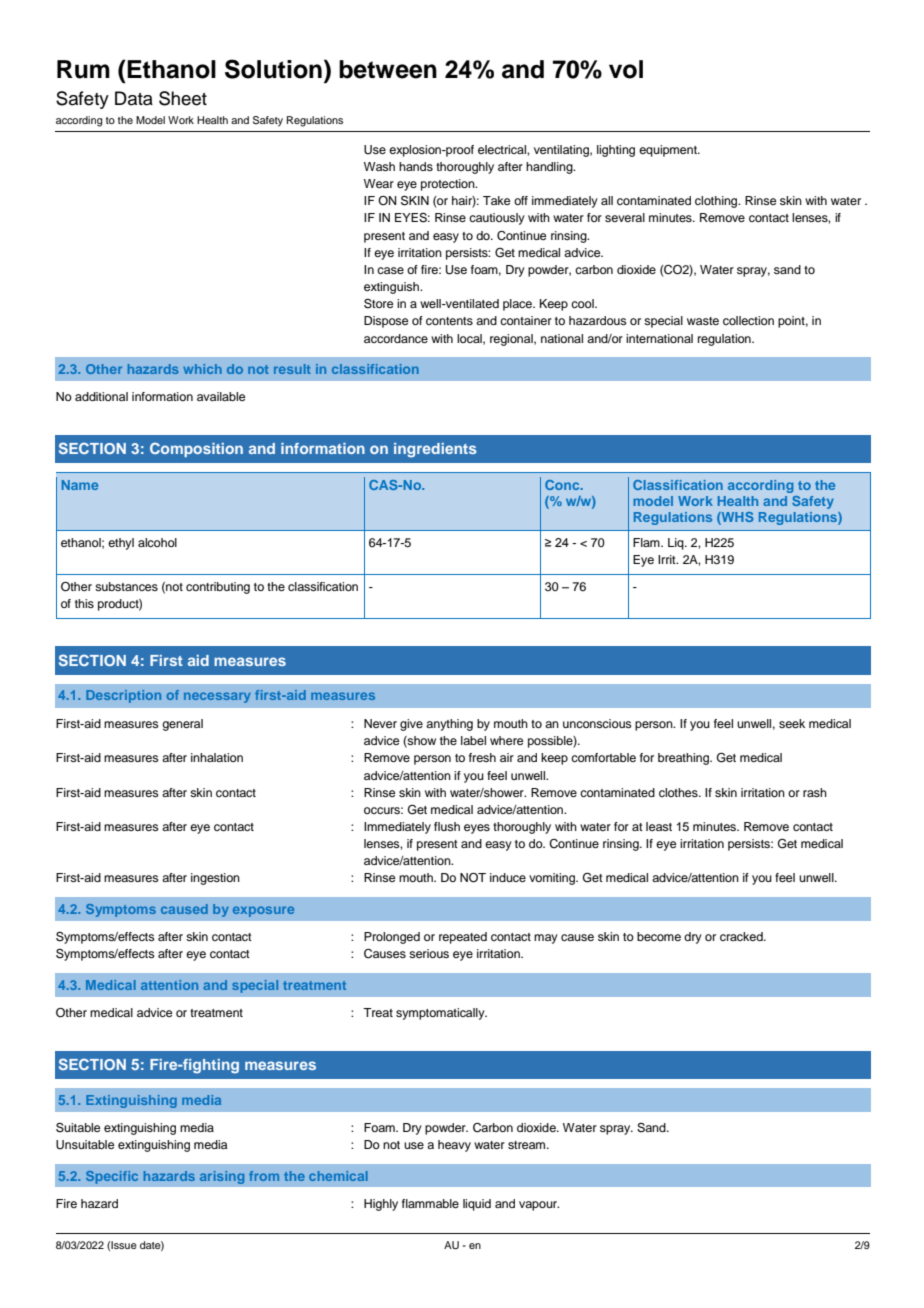 The image size is (924, 1308). I want to click on collection, so click(748, 320).
